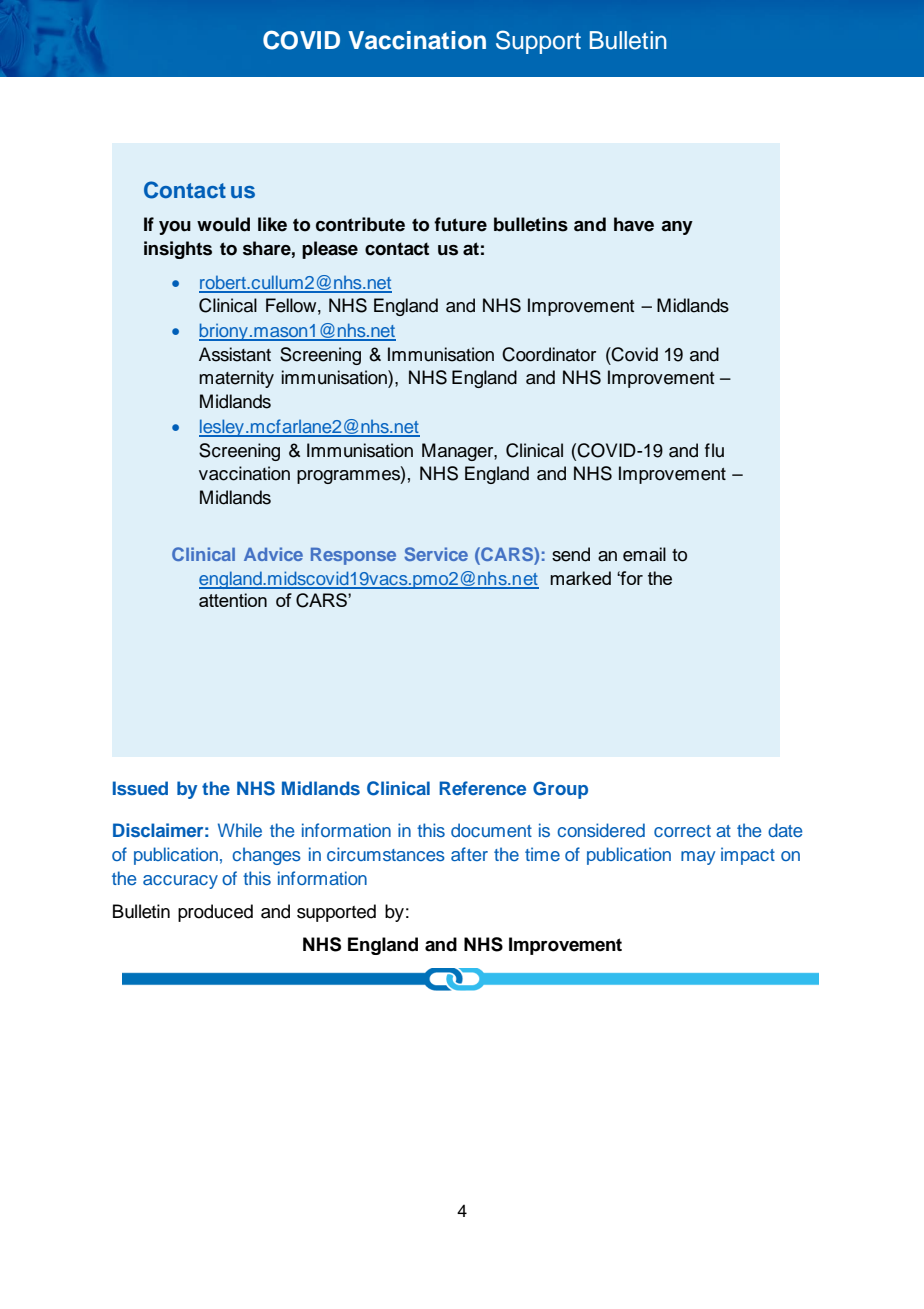 The width and height of the screenshot is (924, 1309). Describe the element at coordinates (482, 788) in the screenshot. I see `Reference` at that location.
